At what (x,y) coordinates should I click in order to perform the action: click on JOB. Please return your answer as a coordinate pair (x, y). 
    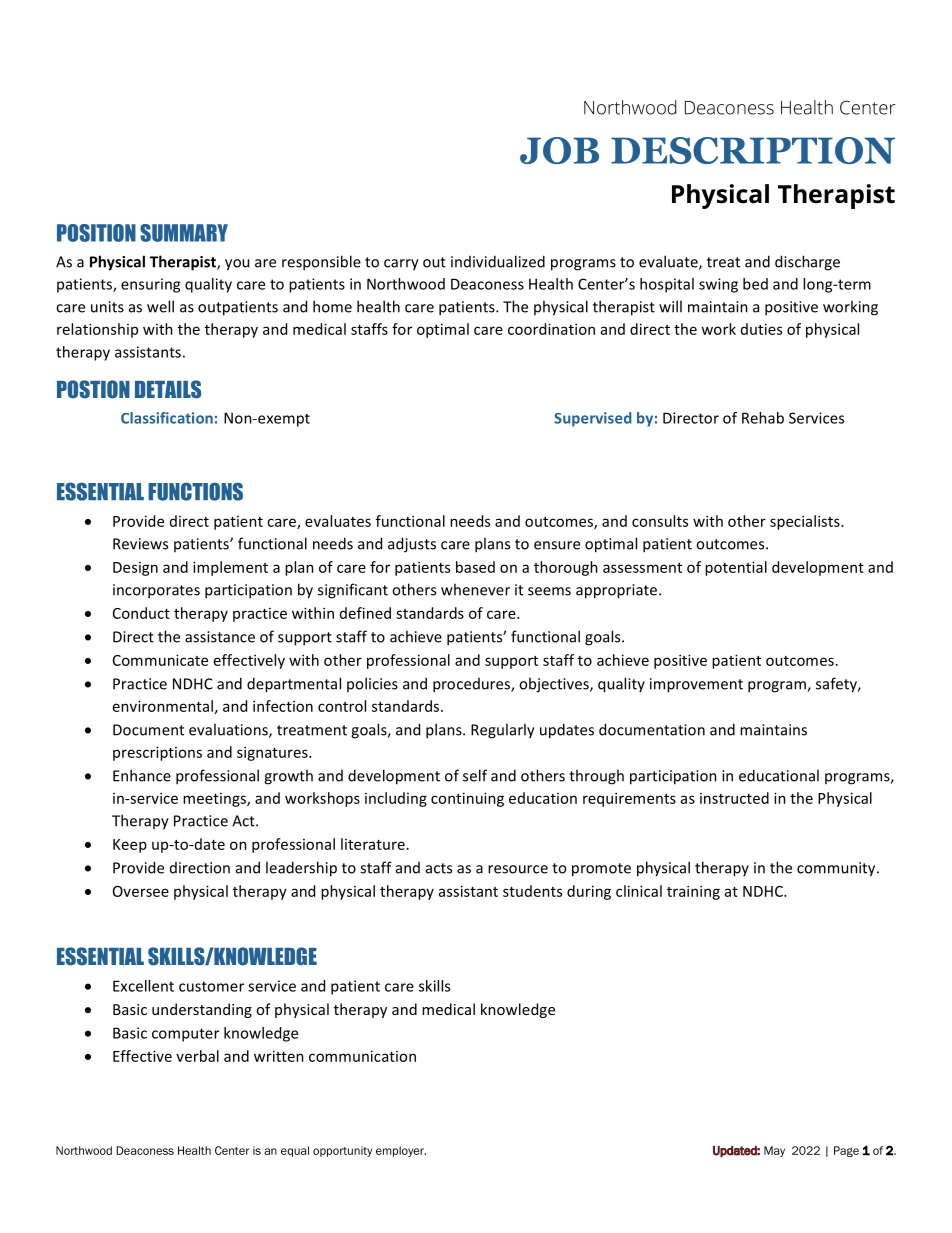
    Looking at the image, I should click on (559, 150).
